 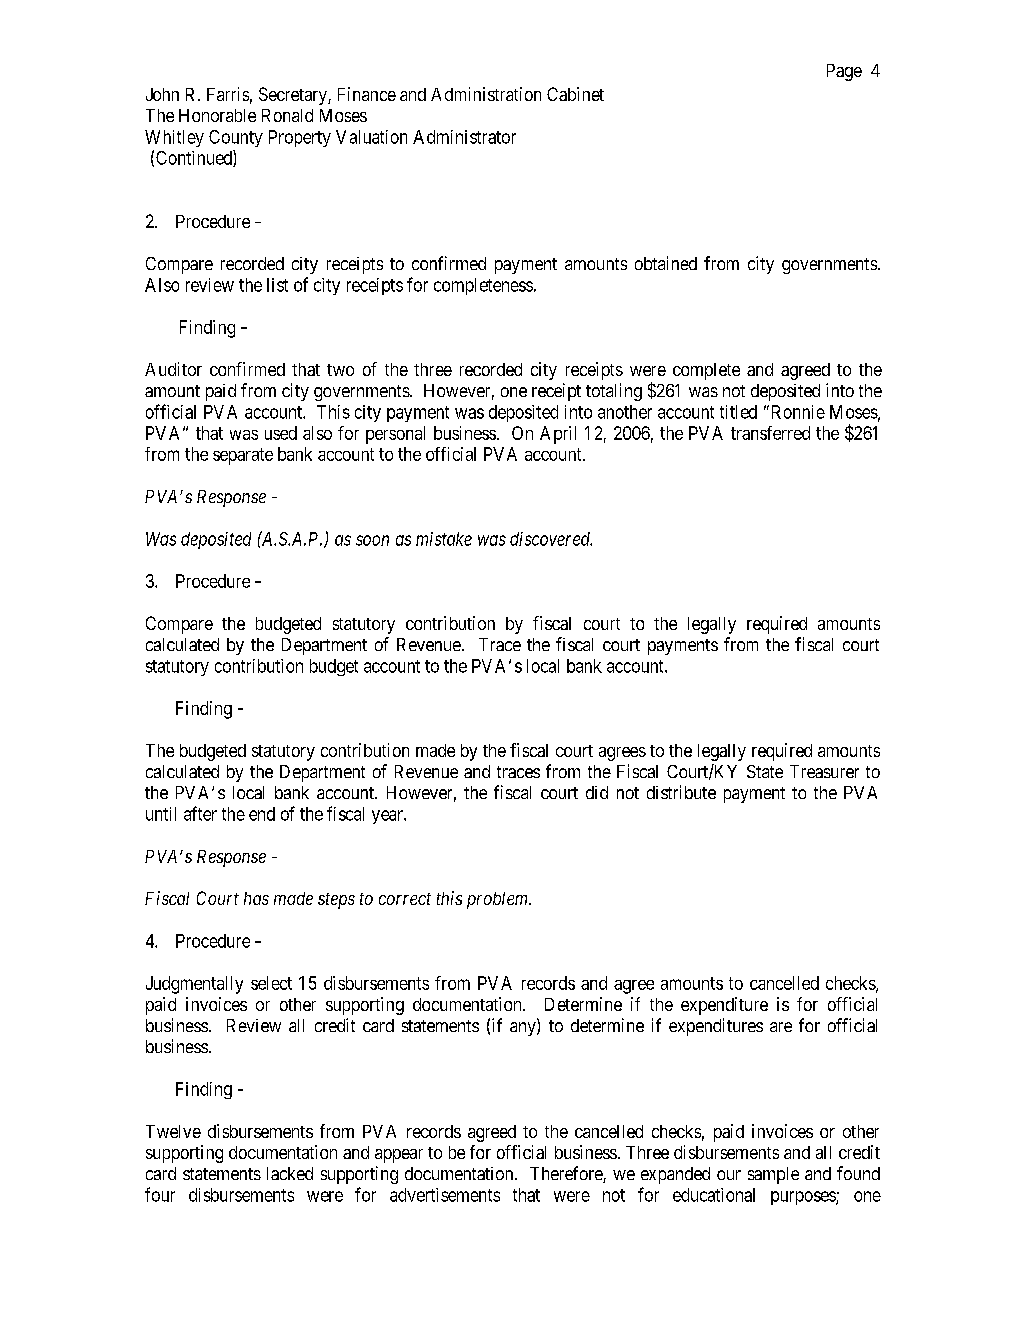 I want to click on lacked, so click(x=290, y=1173).
